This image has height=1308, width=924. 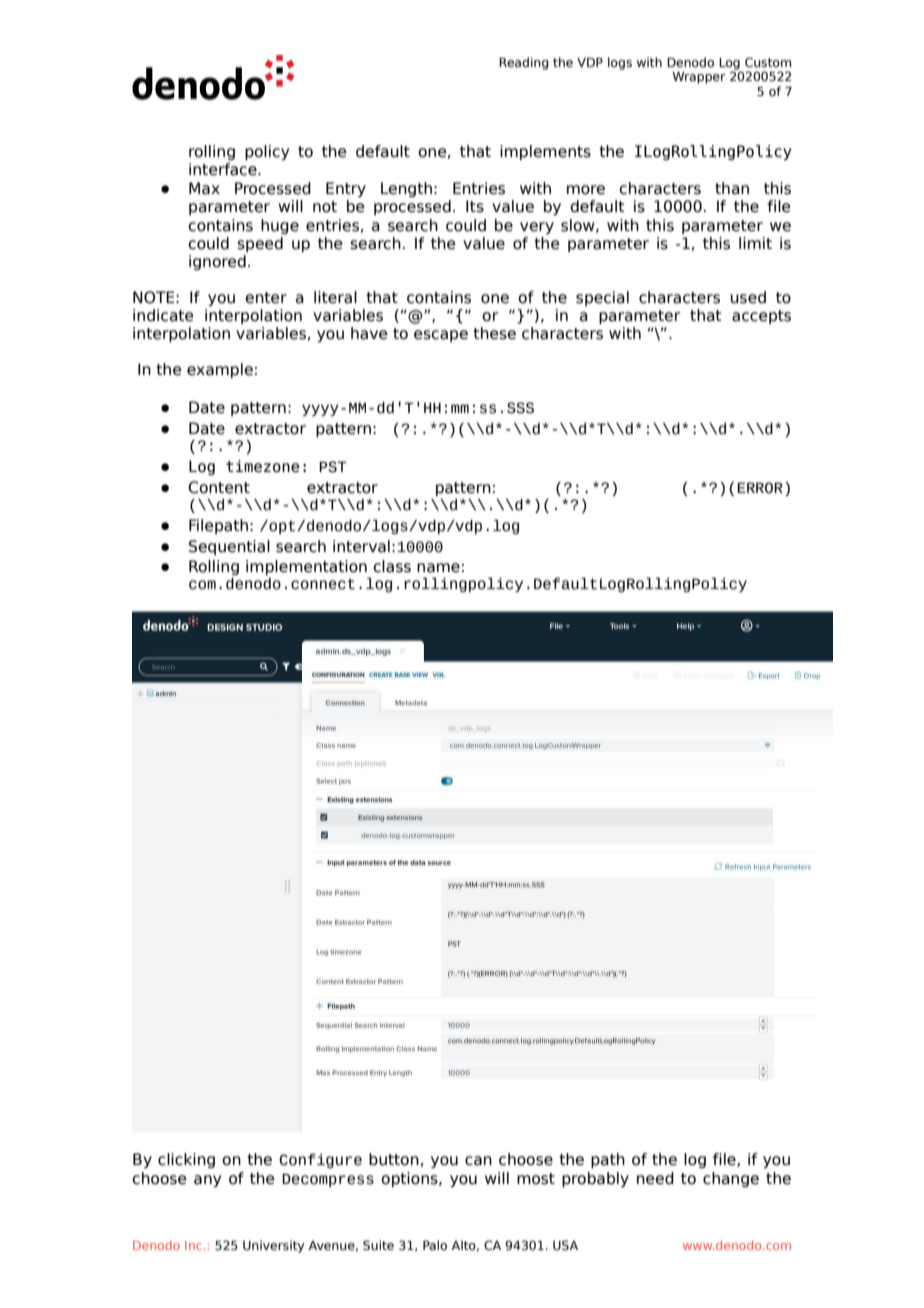 What do you see at coordinates (438, 568) in the image?
I see `name` at bounding box center [438, 568].
